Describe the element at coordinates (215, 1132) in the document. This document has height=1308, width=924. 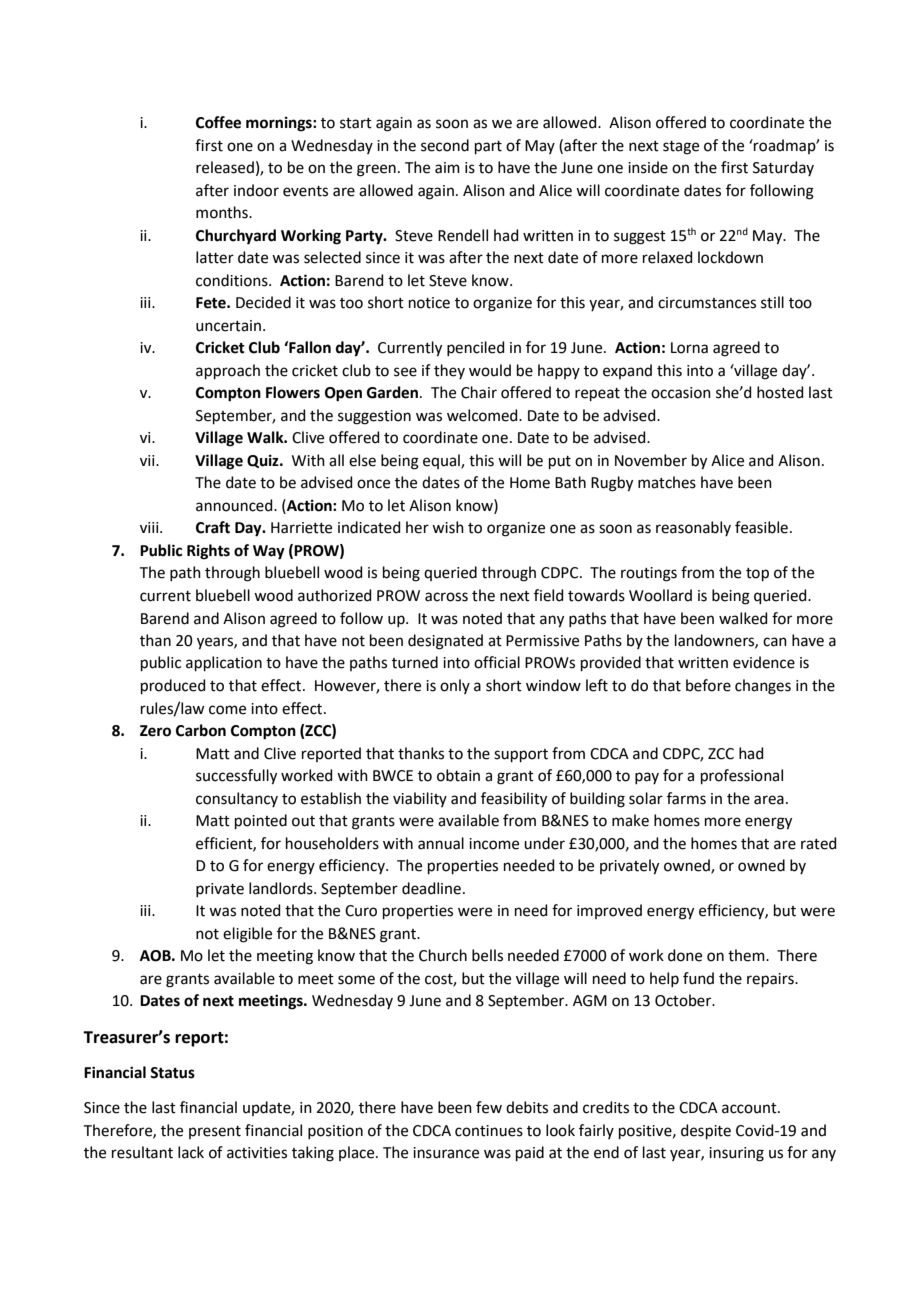
I see `present` at that location.
